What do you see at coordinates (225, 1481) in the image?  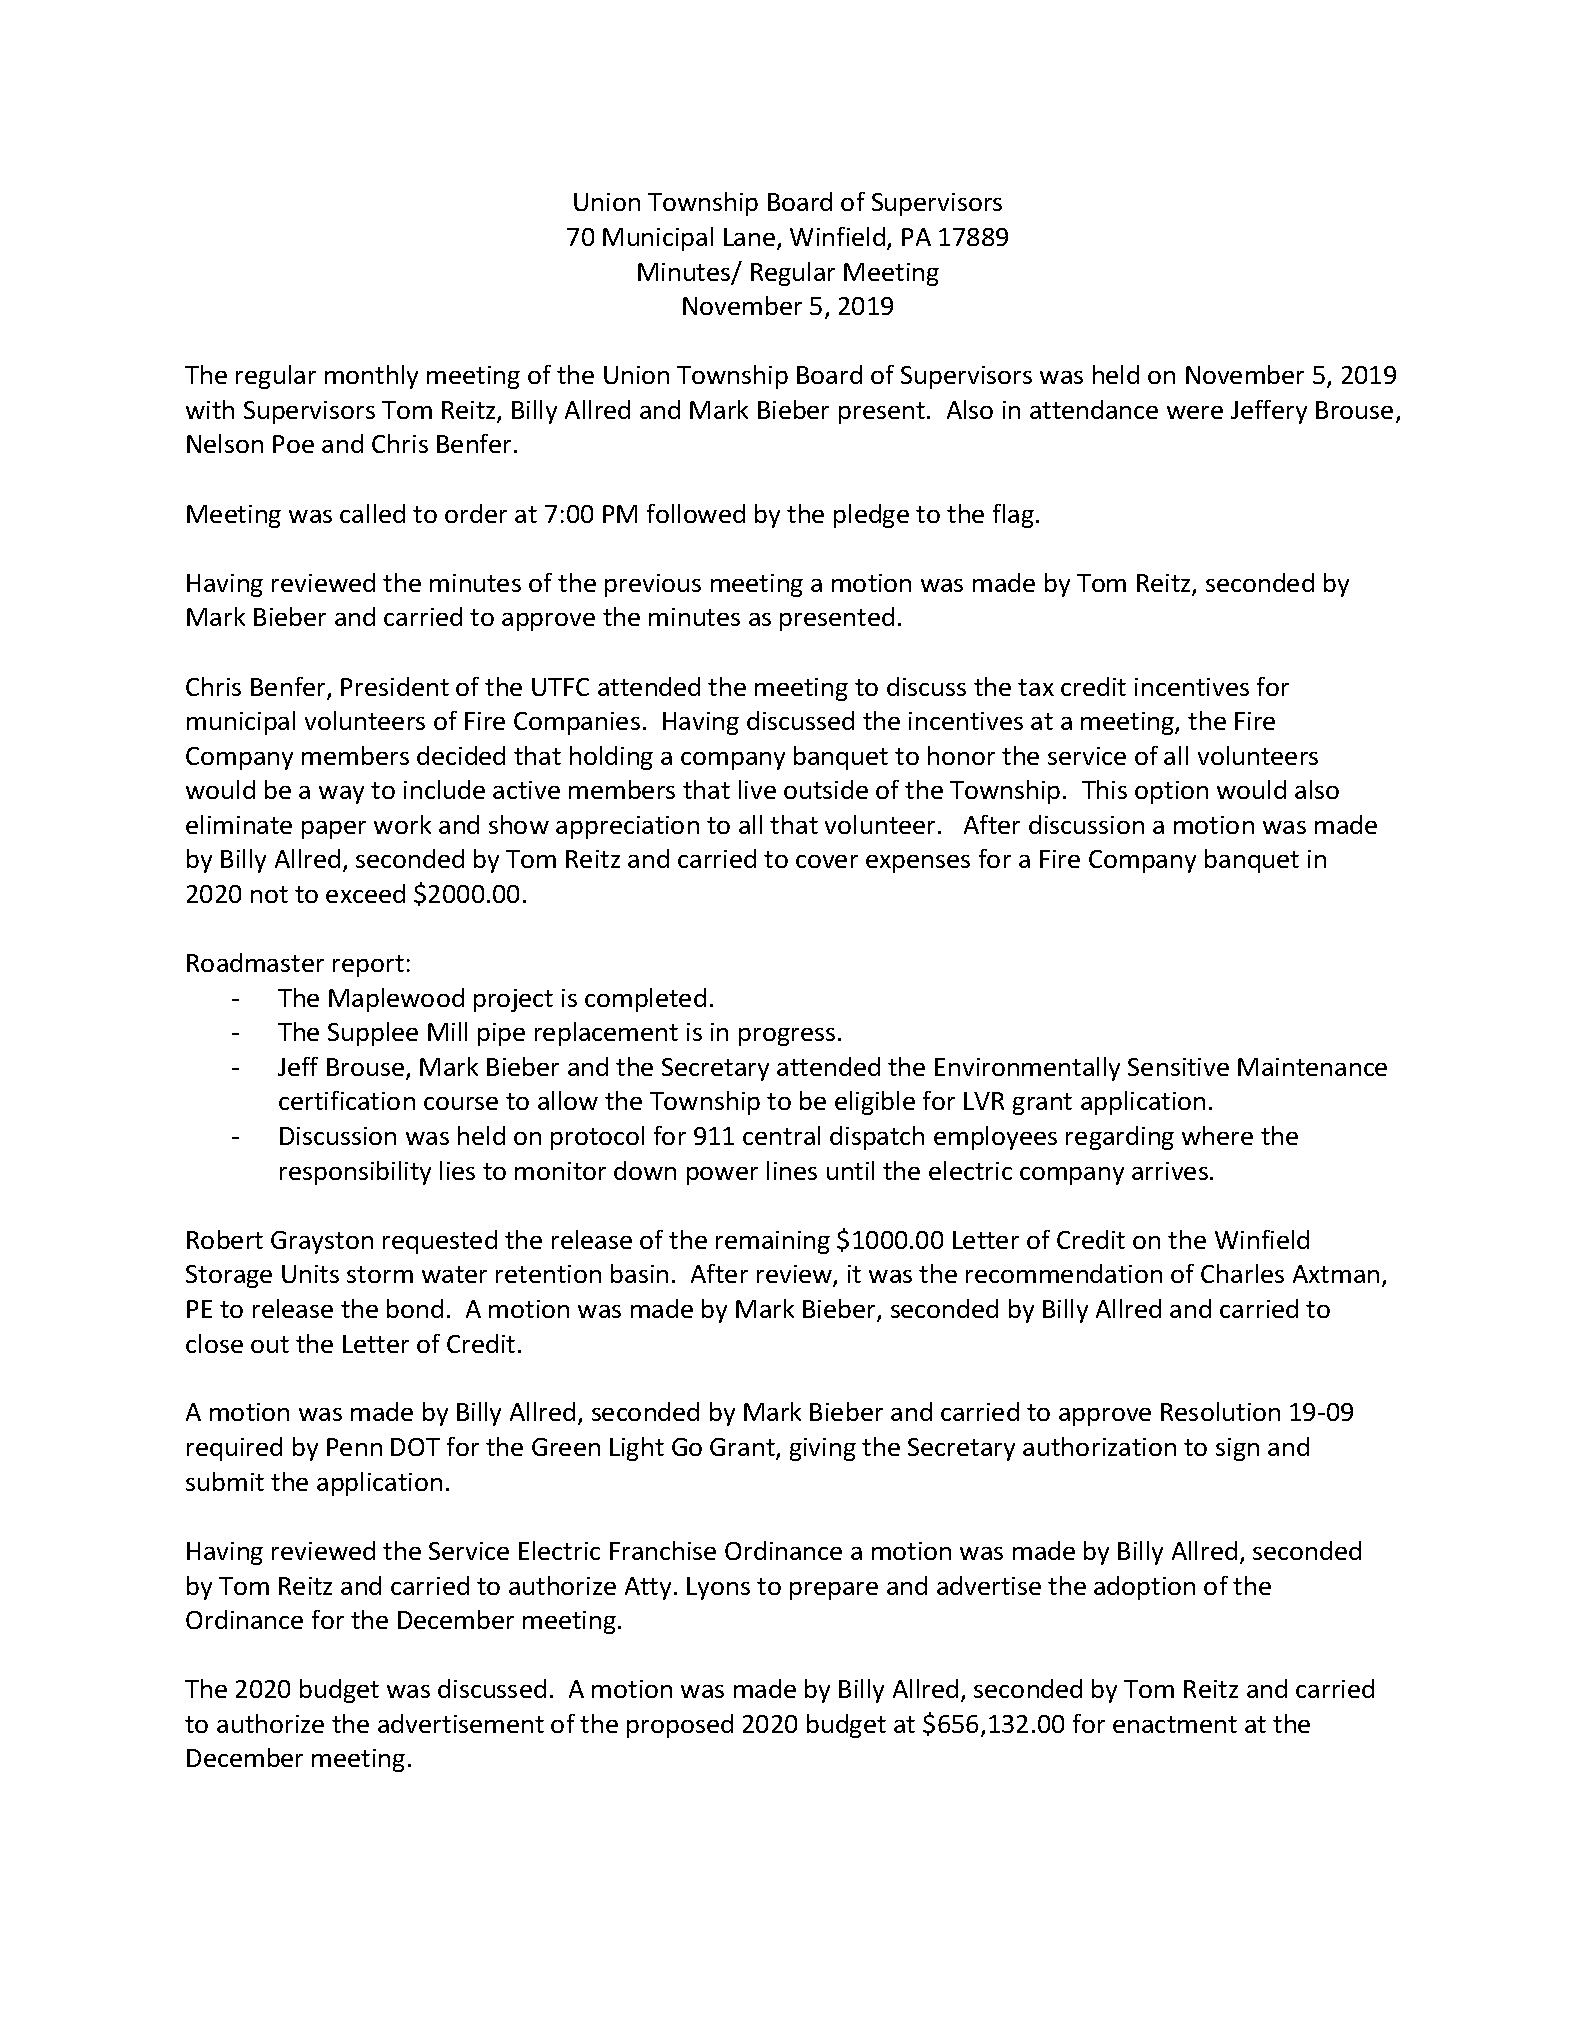 I see `submit` at bounding box center [225, 1481].
